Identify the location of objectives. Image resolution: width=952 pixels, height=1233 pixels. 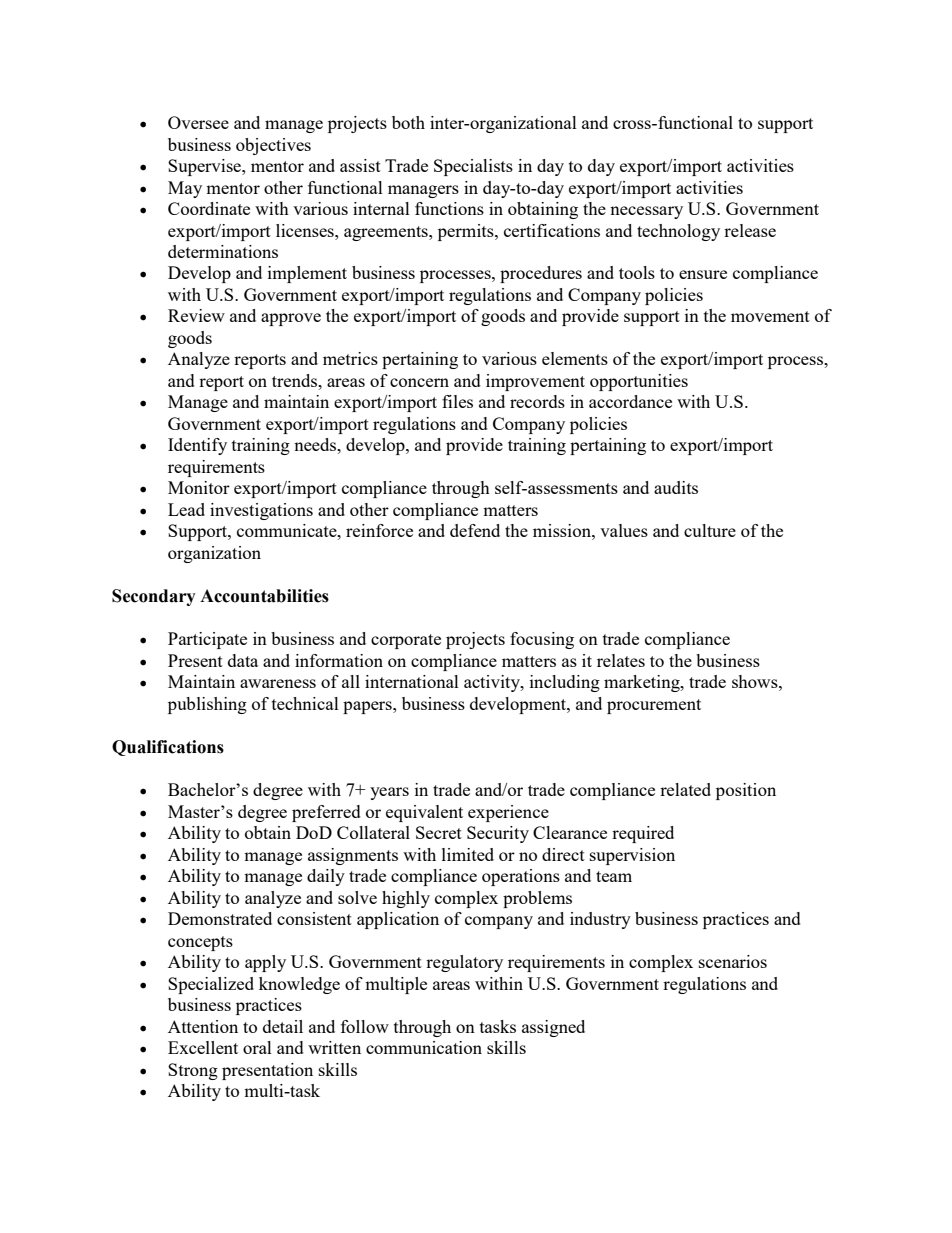
(273, 146).
